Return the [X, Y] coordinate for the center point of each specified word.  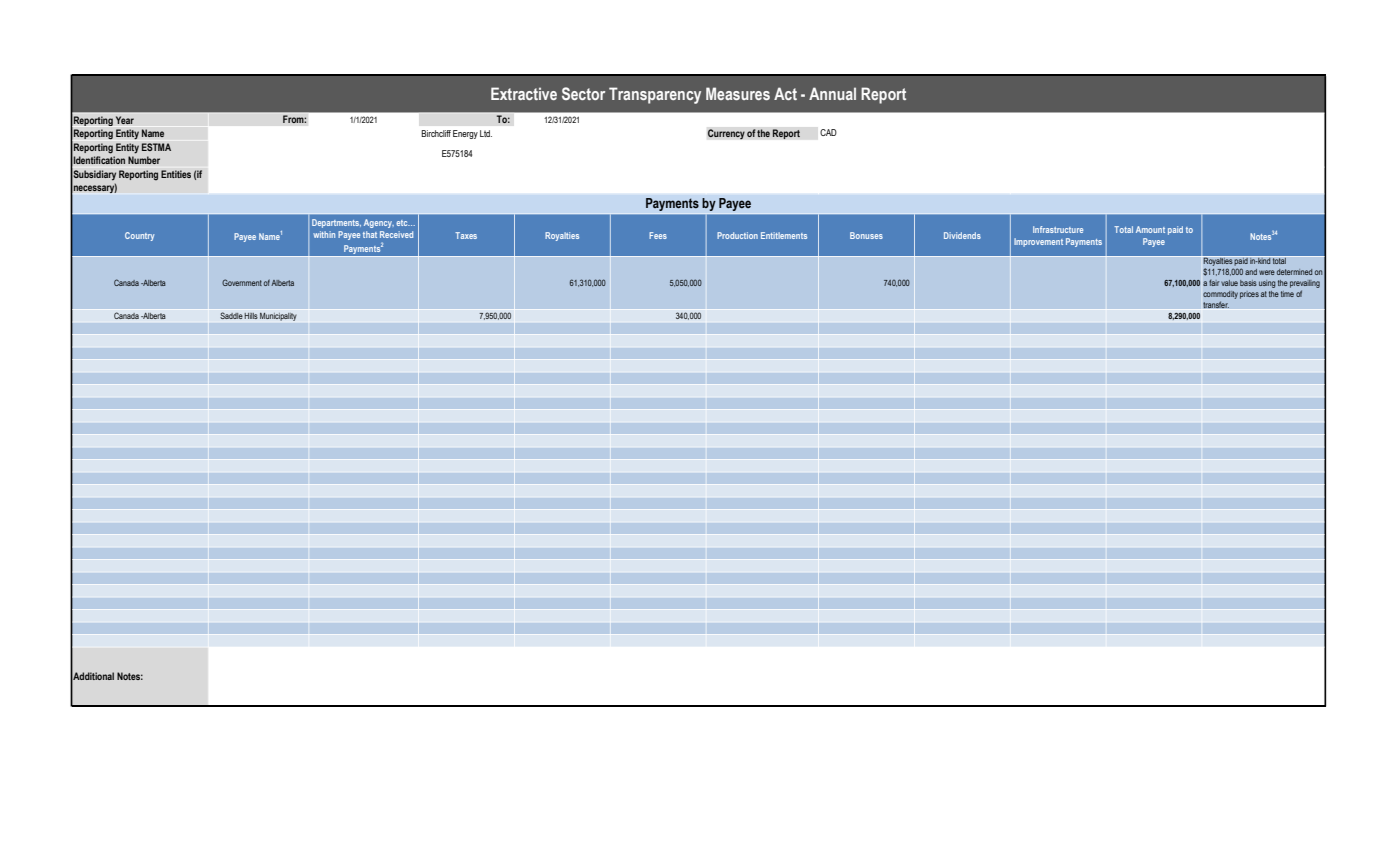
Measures [738, 93]
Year [125, 120]
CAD [828, 132]
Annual [832, 93]
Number [144, 160]
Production [737, 235]
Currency [726, 134]
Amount [1150, 229]
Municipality [278, 317]
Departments [336, 223]
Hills [251, 316]
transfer [1216, 304]
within [324, 234]
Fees [658, 235]
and [1251, 272]
